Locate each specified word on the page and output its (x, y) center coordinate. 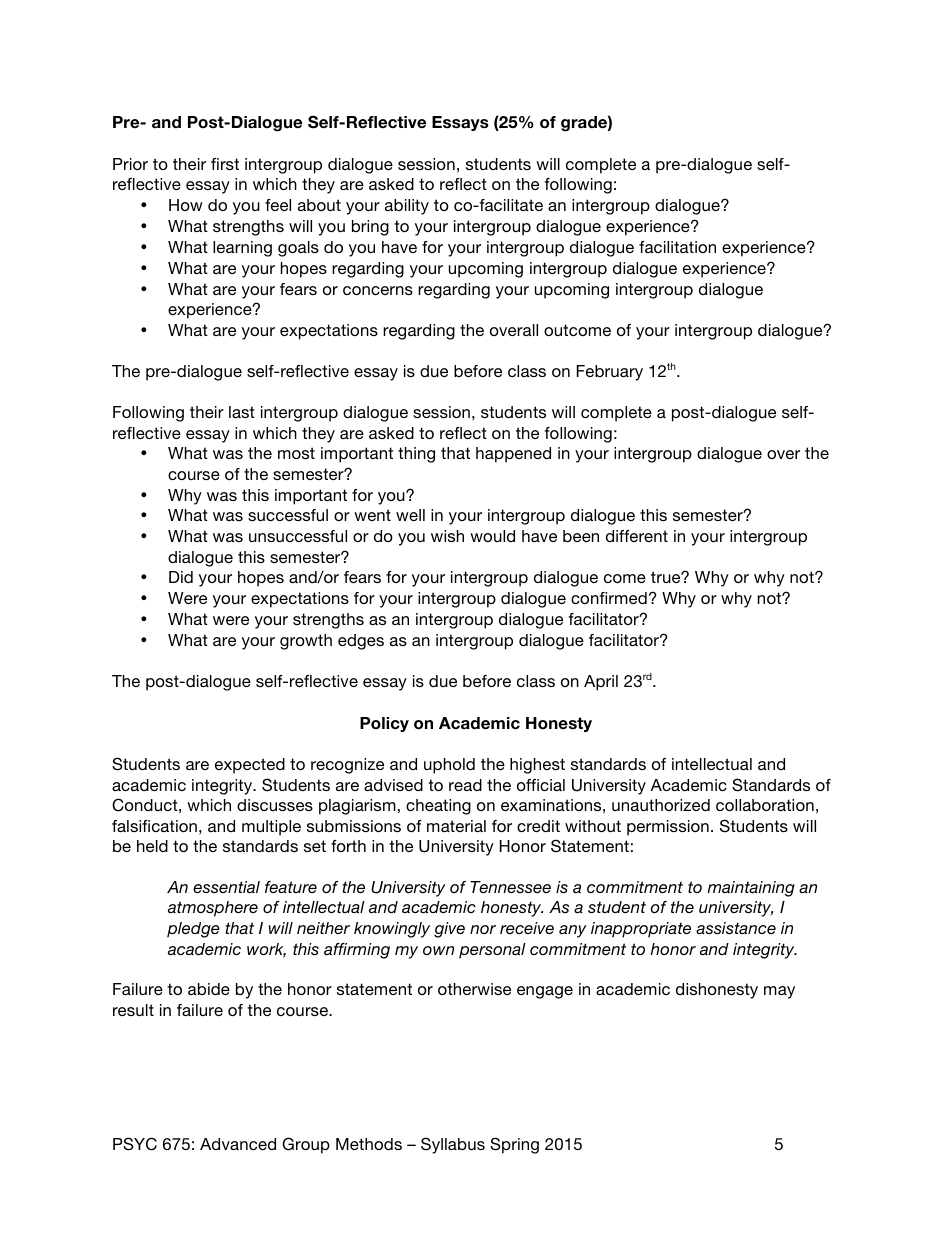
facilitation (677, 247)
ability (407, 207)
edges (361, 642)
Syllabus (453, 1145)
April (601, 683)
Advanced (238, 1144)
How (186, 205)
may (779, 992)
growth (306, 642)
